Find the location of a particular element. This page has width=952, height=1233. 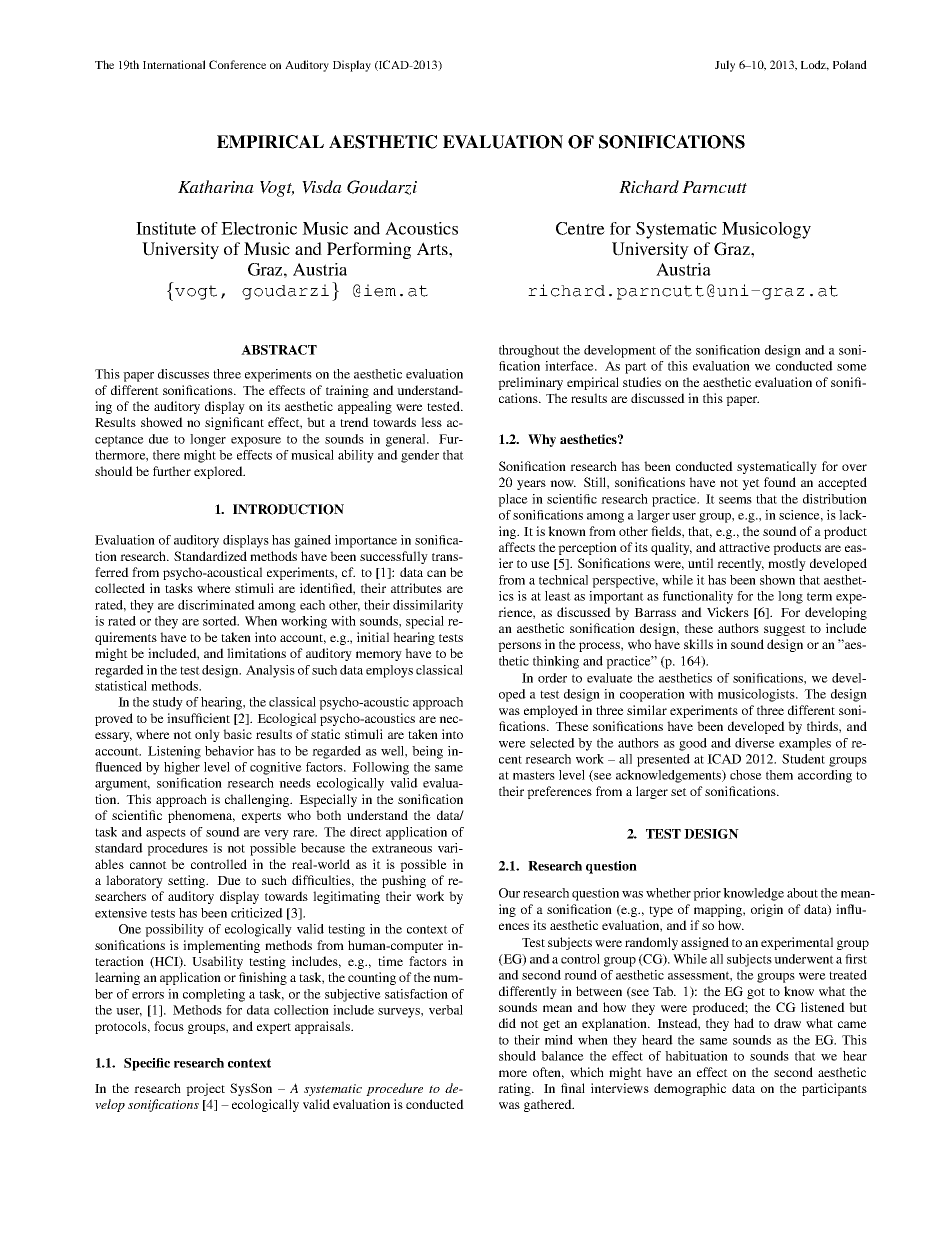

shown is located at coordinates (777, 580).
